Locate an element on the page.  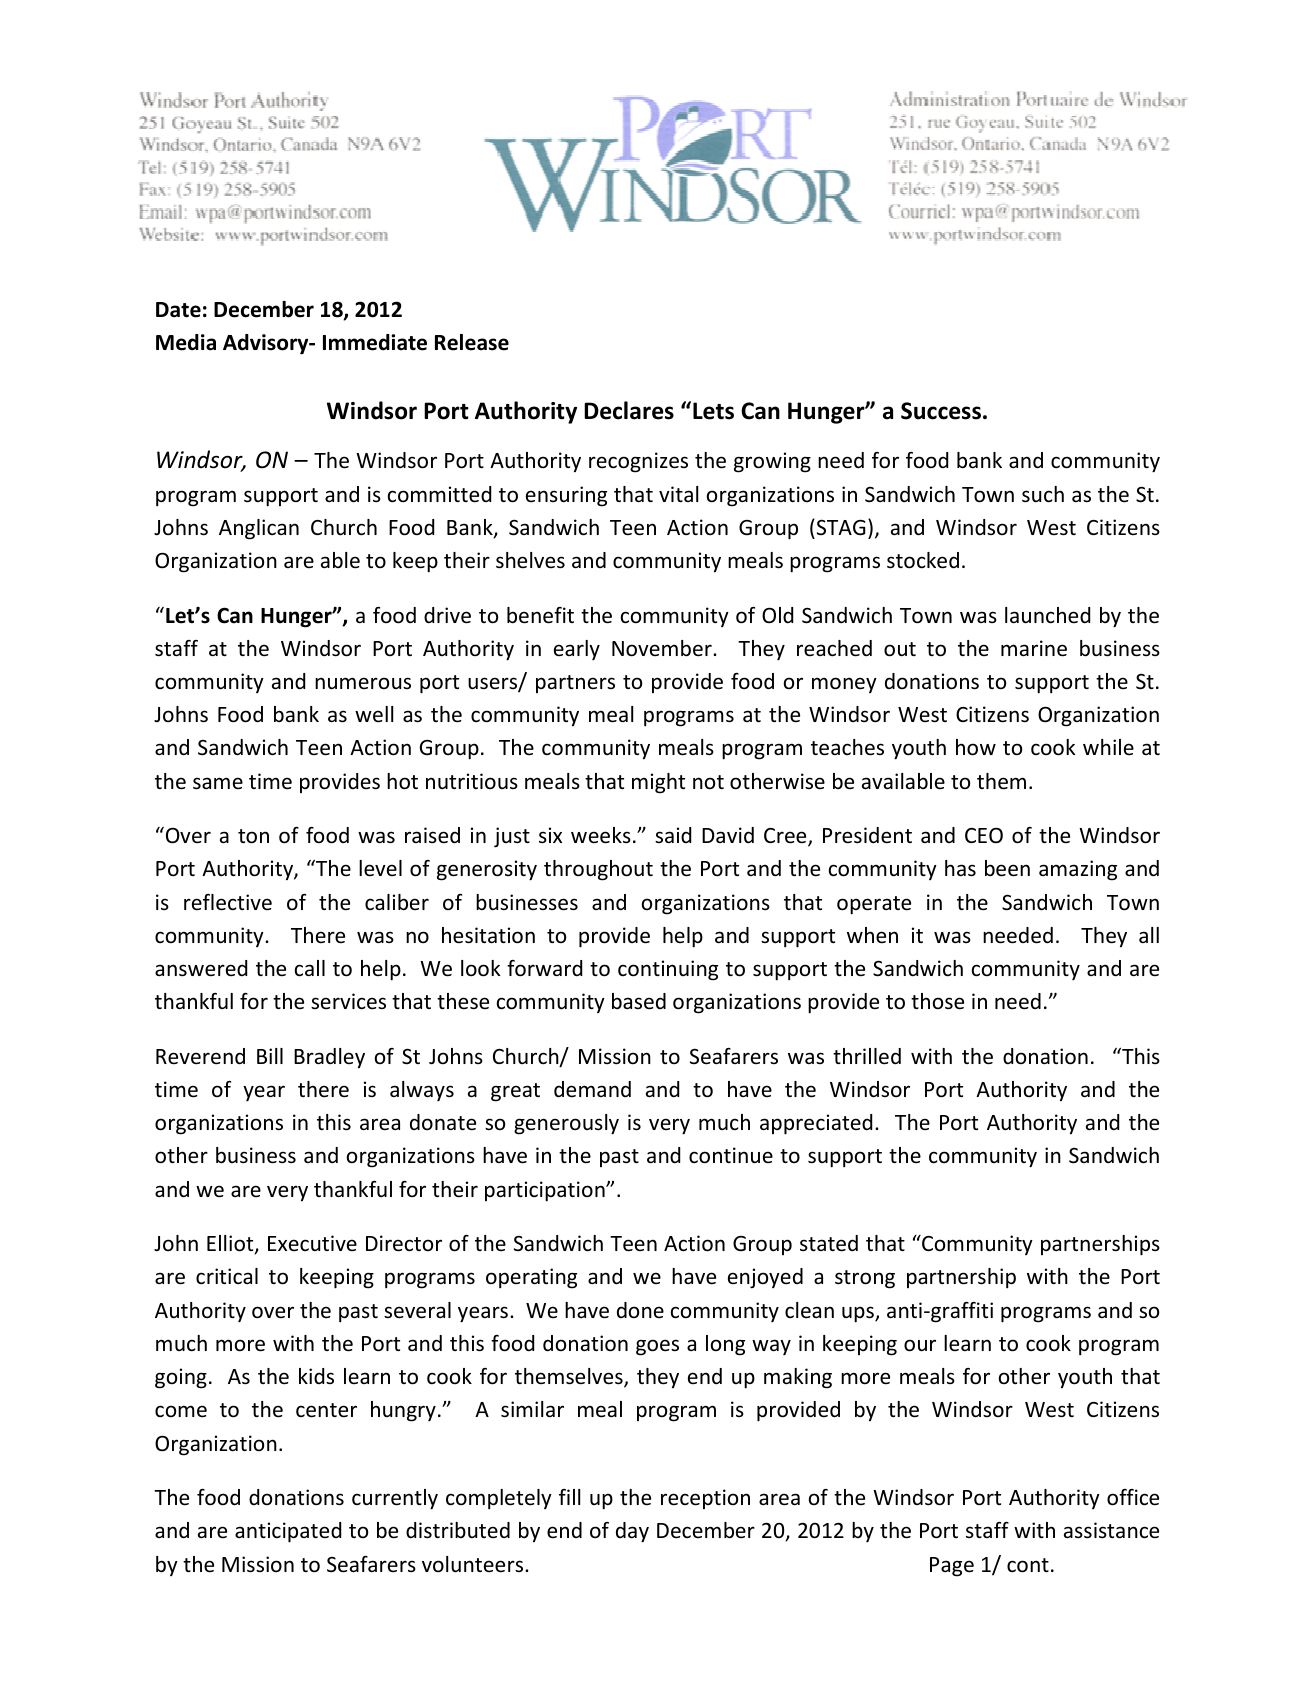
might is located at coordinates (658, 783).
